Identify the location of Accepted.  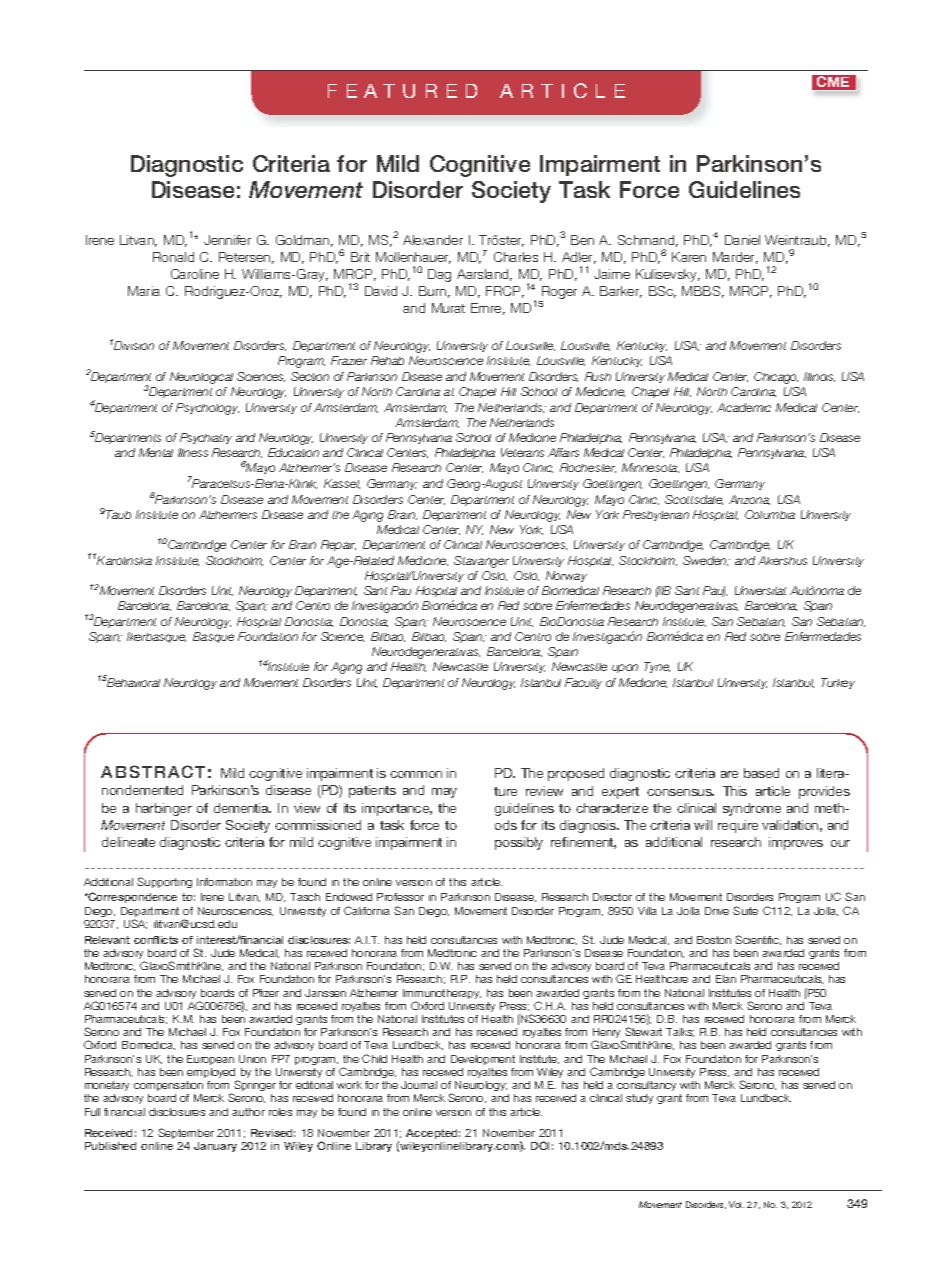
(433, 1134).
